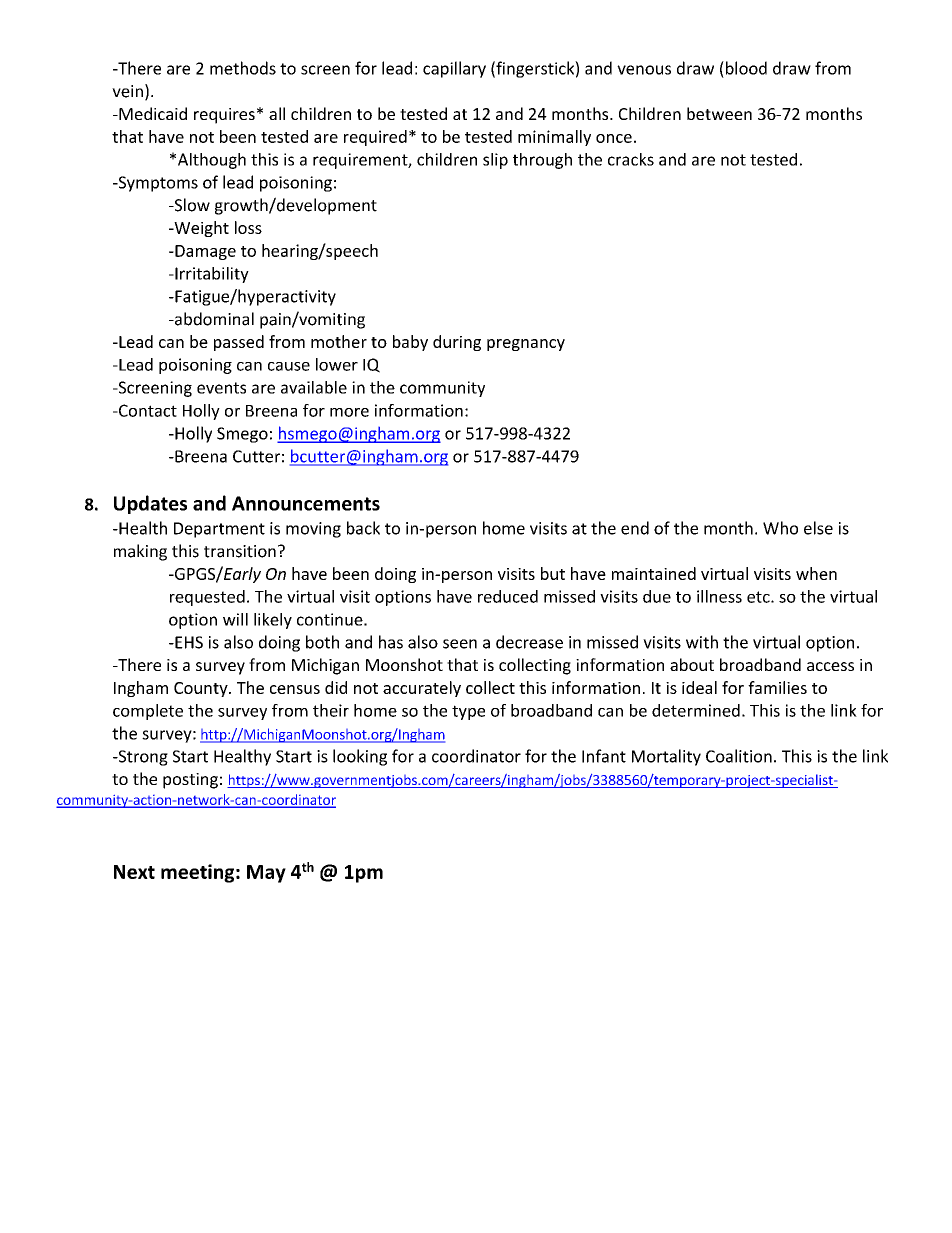  I want to click on May, so click(266, 874).
